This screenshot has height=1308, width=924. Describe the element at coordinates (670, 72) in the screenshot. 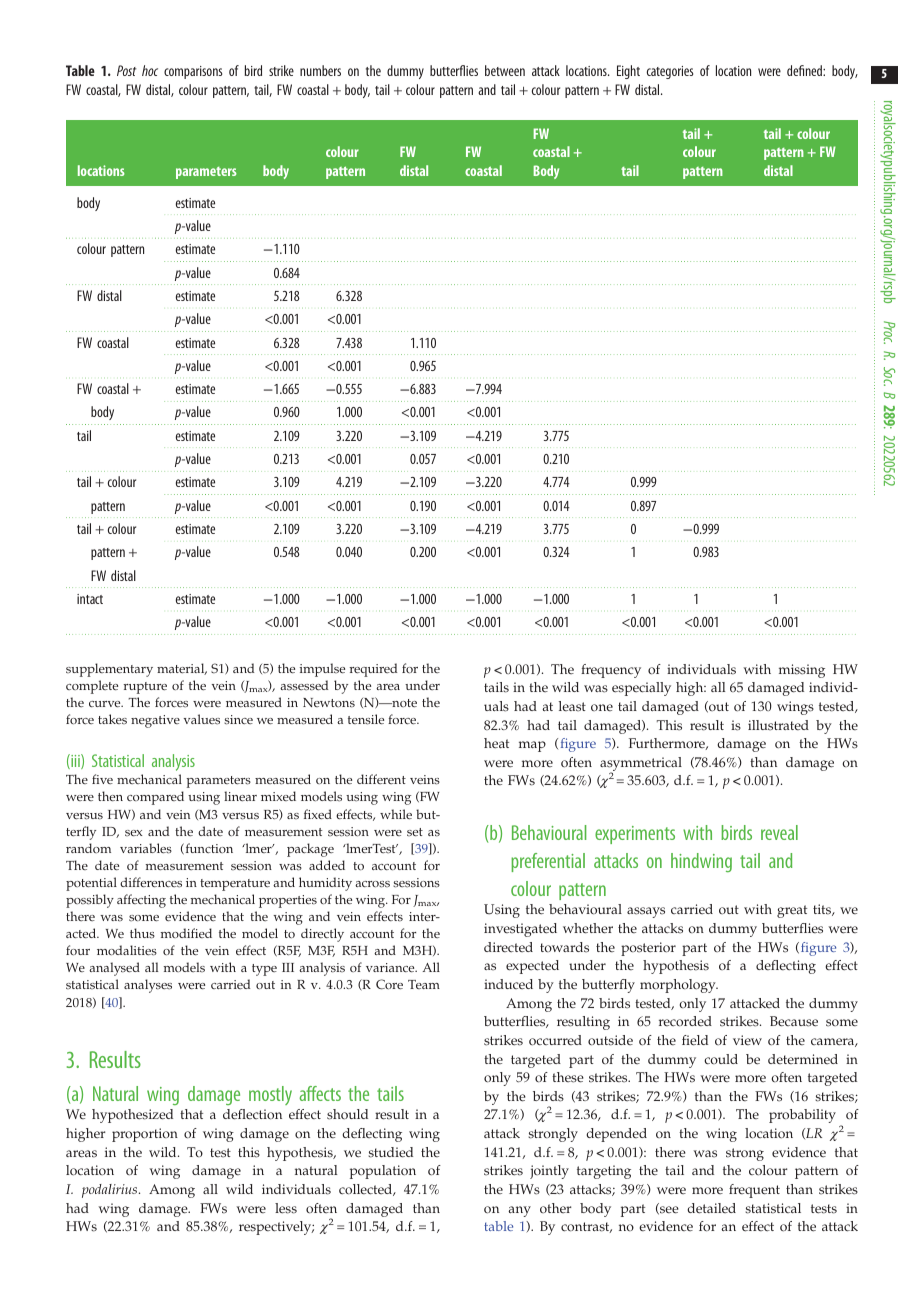

I see `categories` at that location.
